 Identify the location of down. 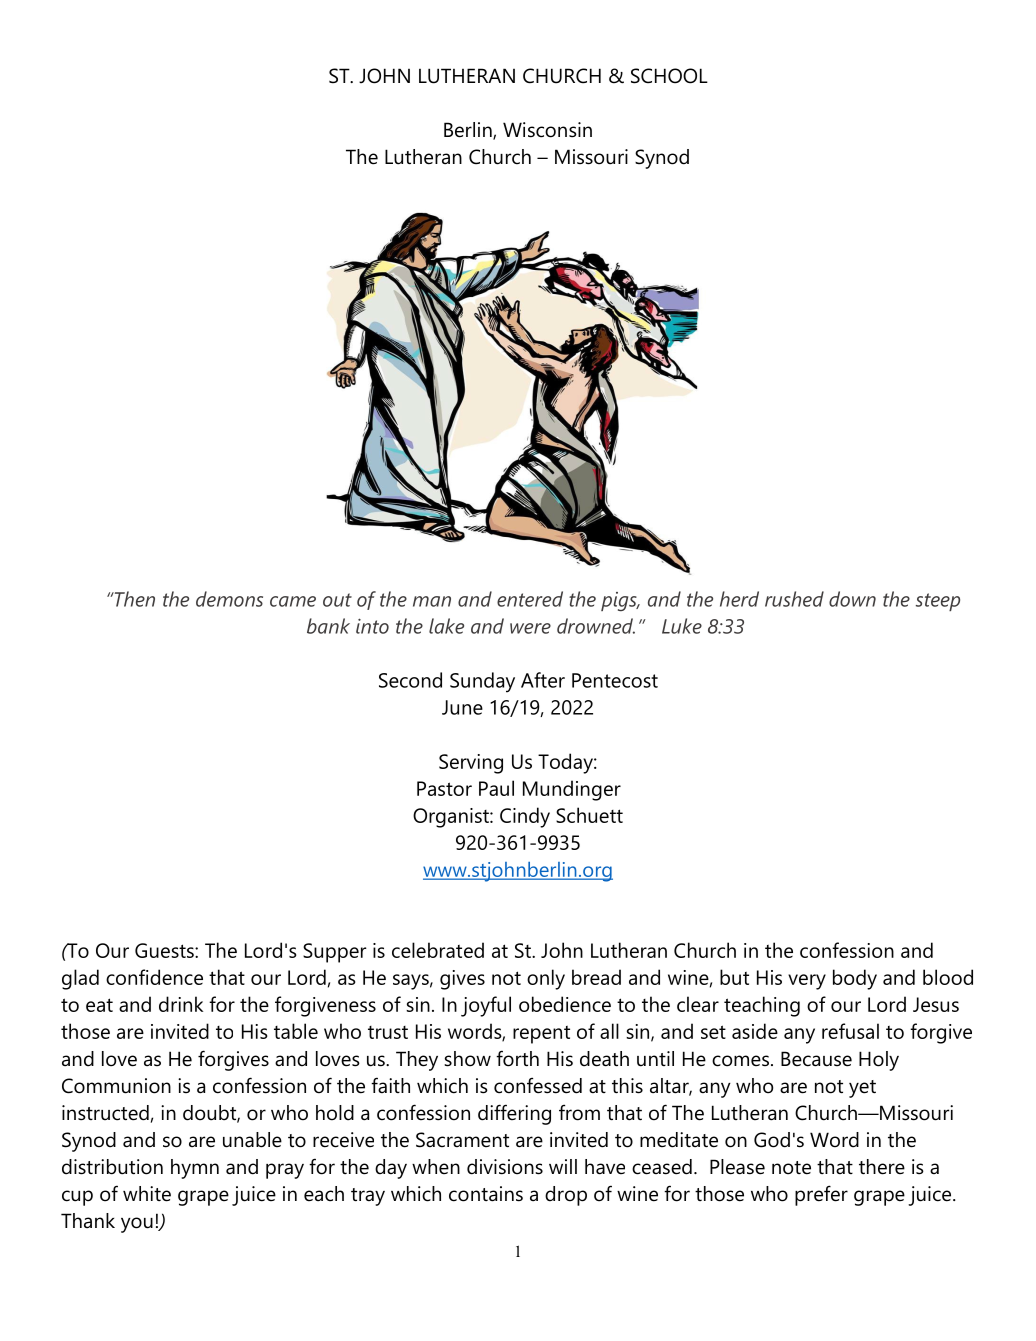
(852, 599).
